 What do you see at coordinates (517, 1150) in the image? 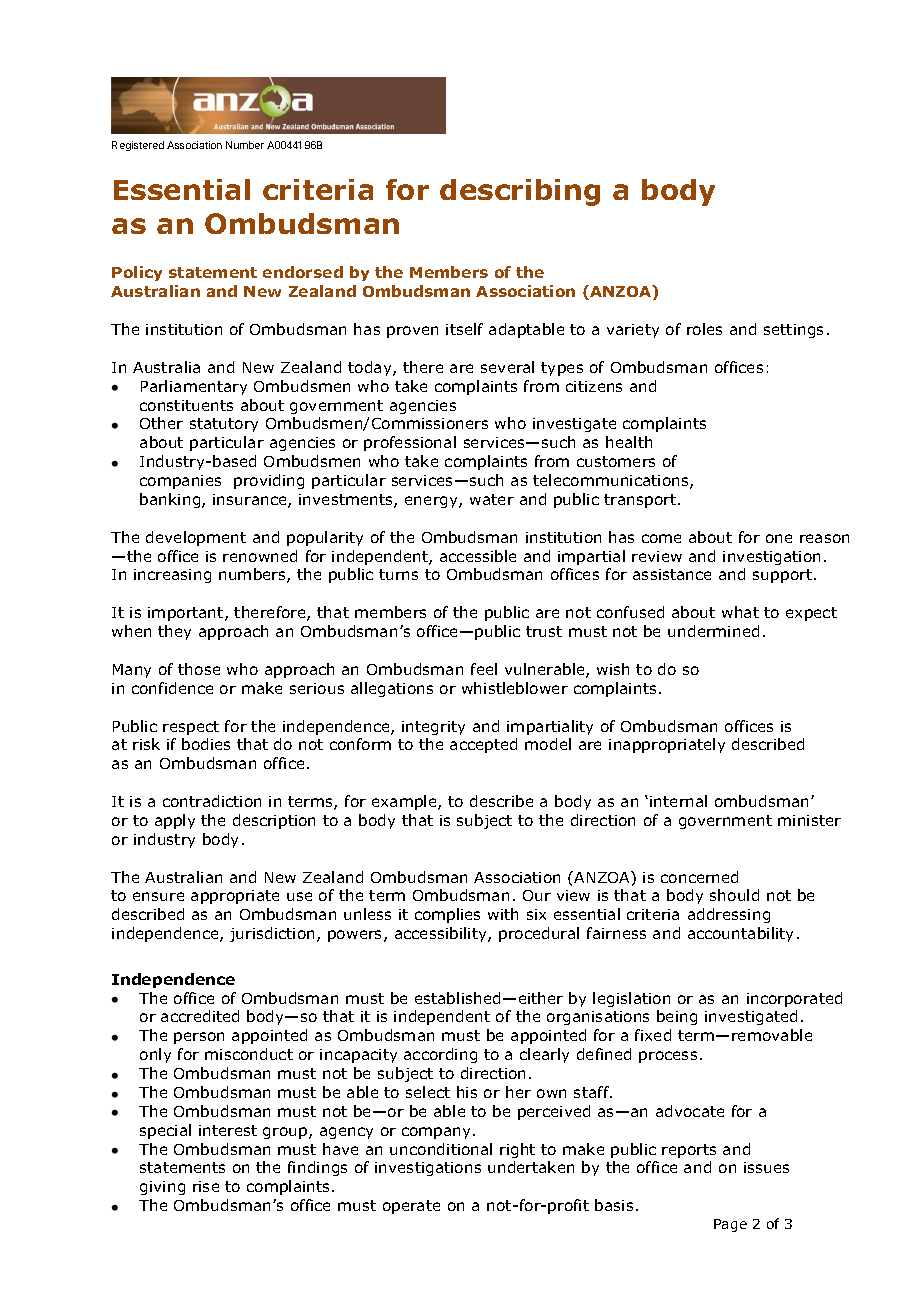
I see `right` at bounding box center [517, 1150].
